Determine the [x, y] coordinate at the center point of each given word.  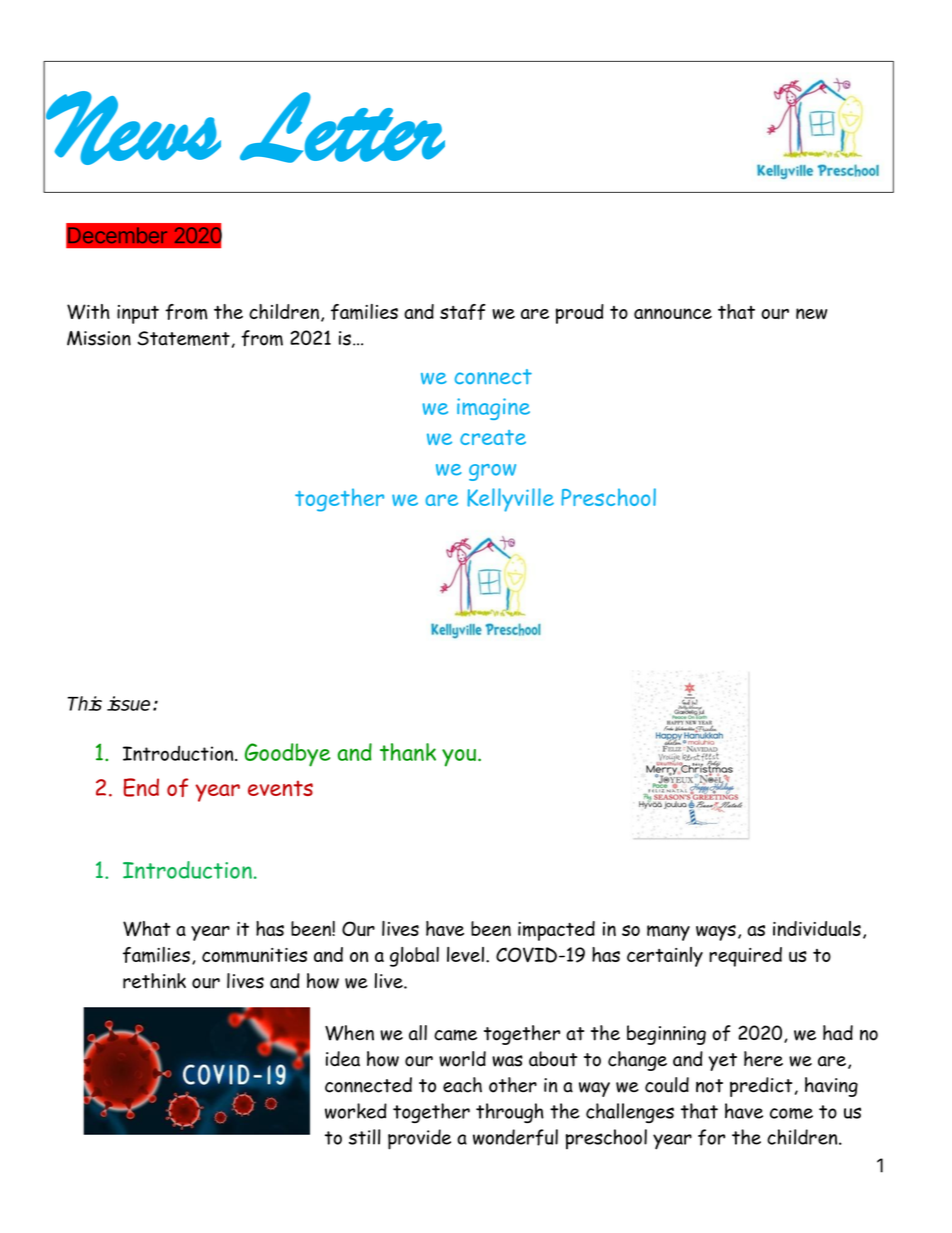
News [133, 128]
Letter [342, 127]
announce [673, 313]
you [459, 758]
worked [356, 1111]
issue [128, 703]
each [462, 1085]
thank [408, 752]
